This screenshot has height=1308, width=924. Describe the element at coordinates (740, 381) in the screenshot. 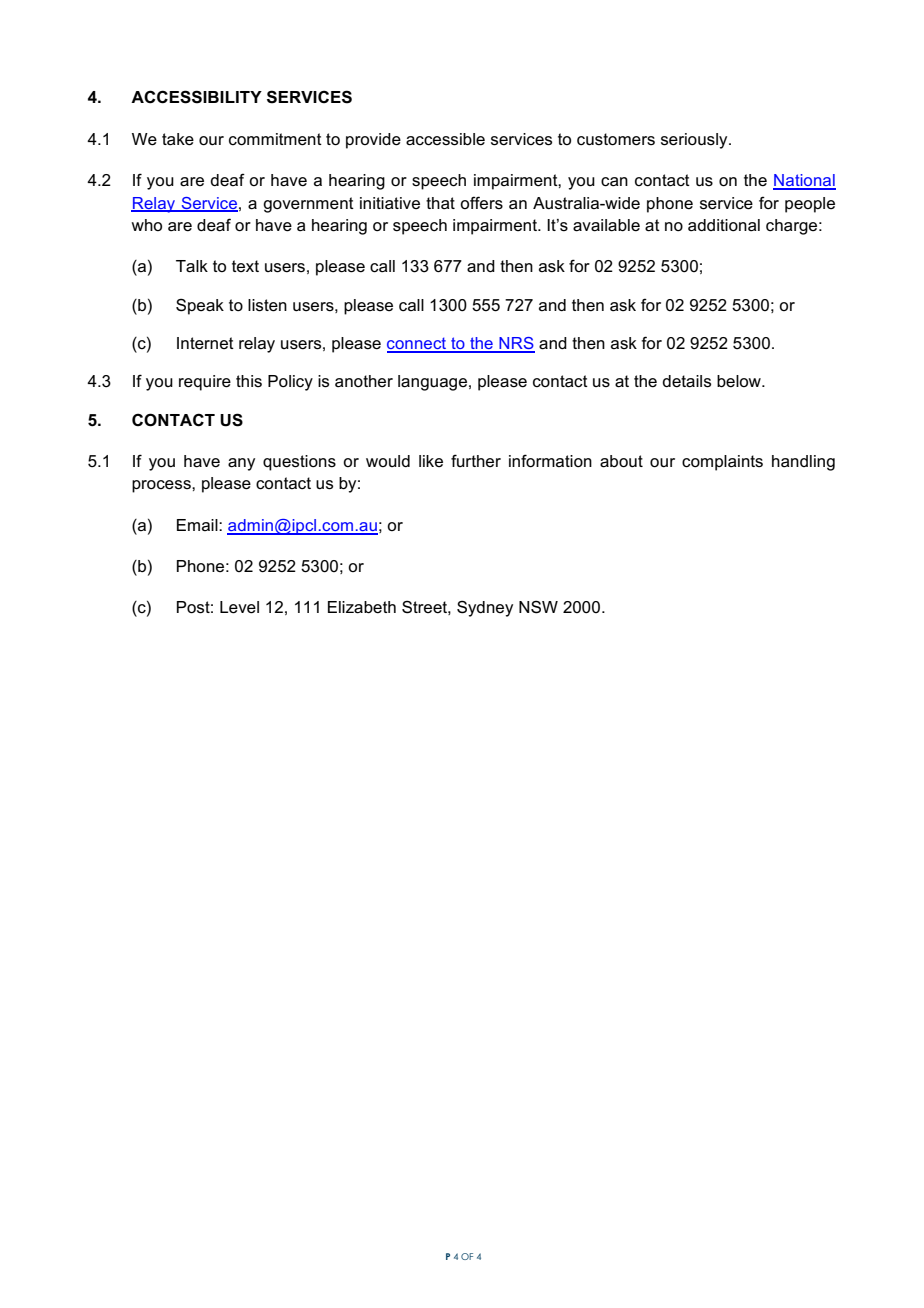

I see `below` at that location.
